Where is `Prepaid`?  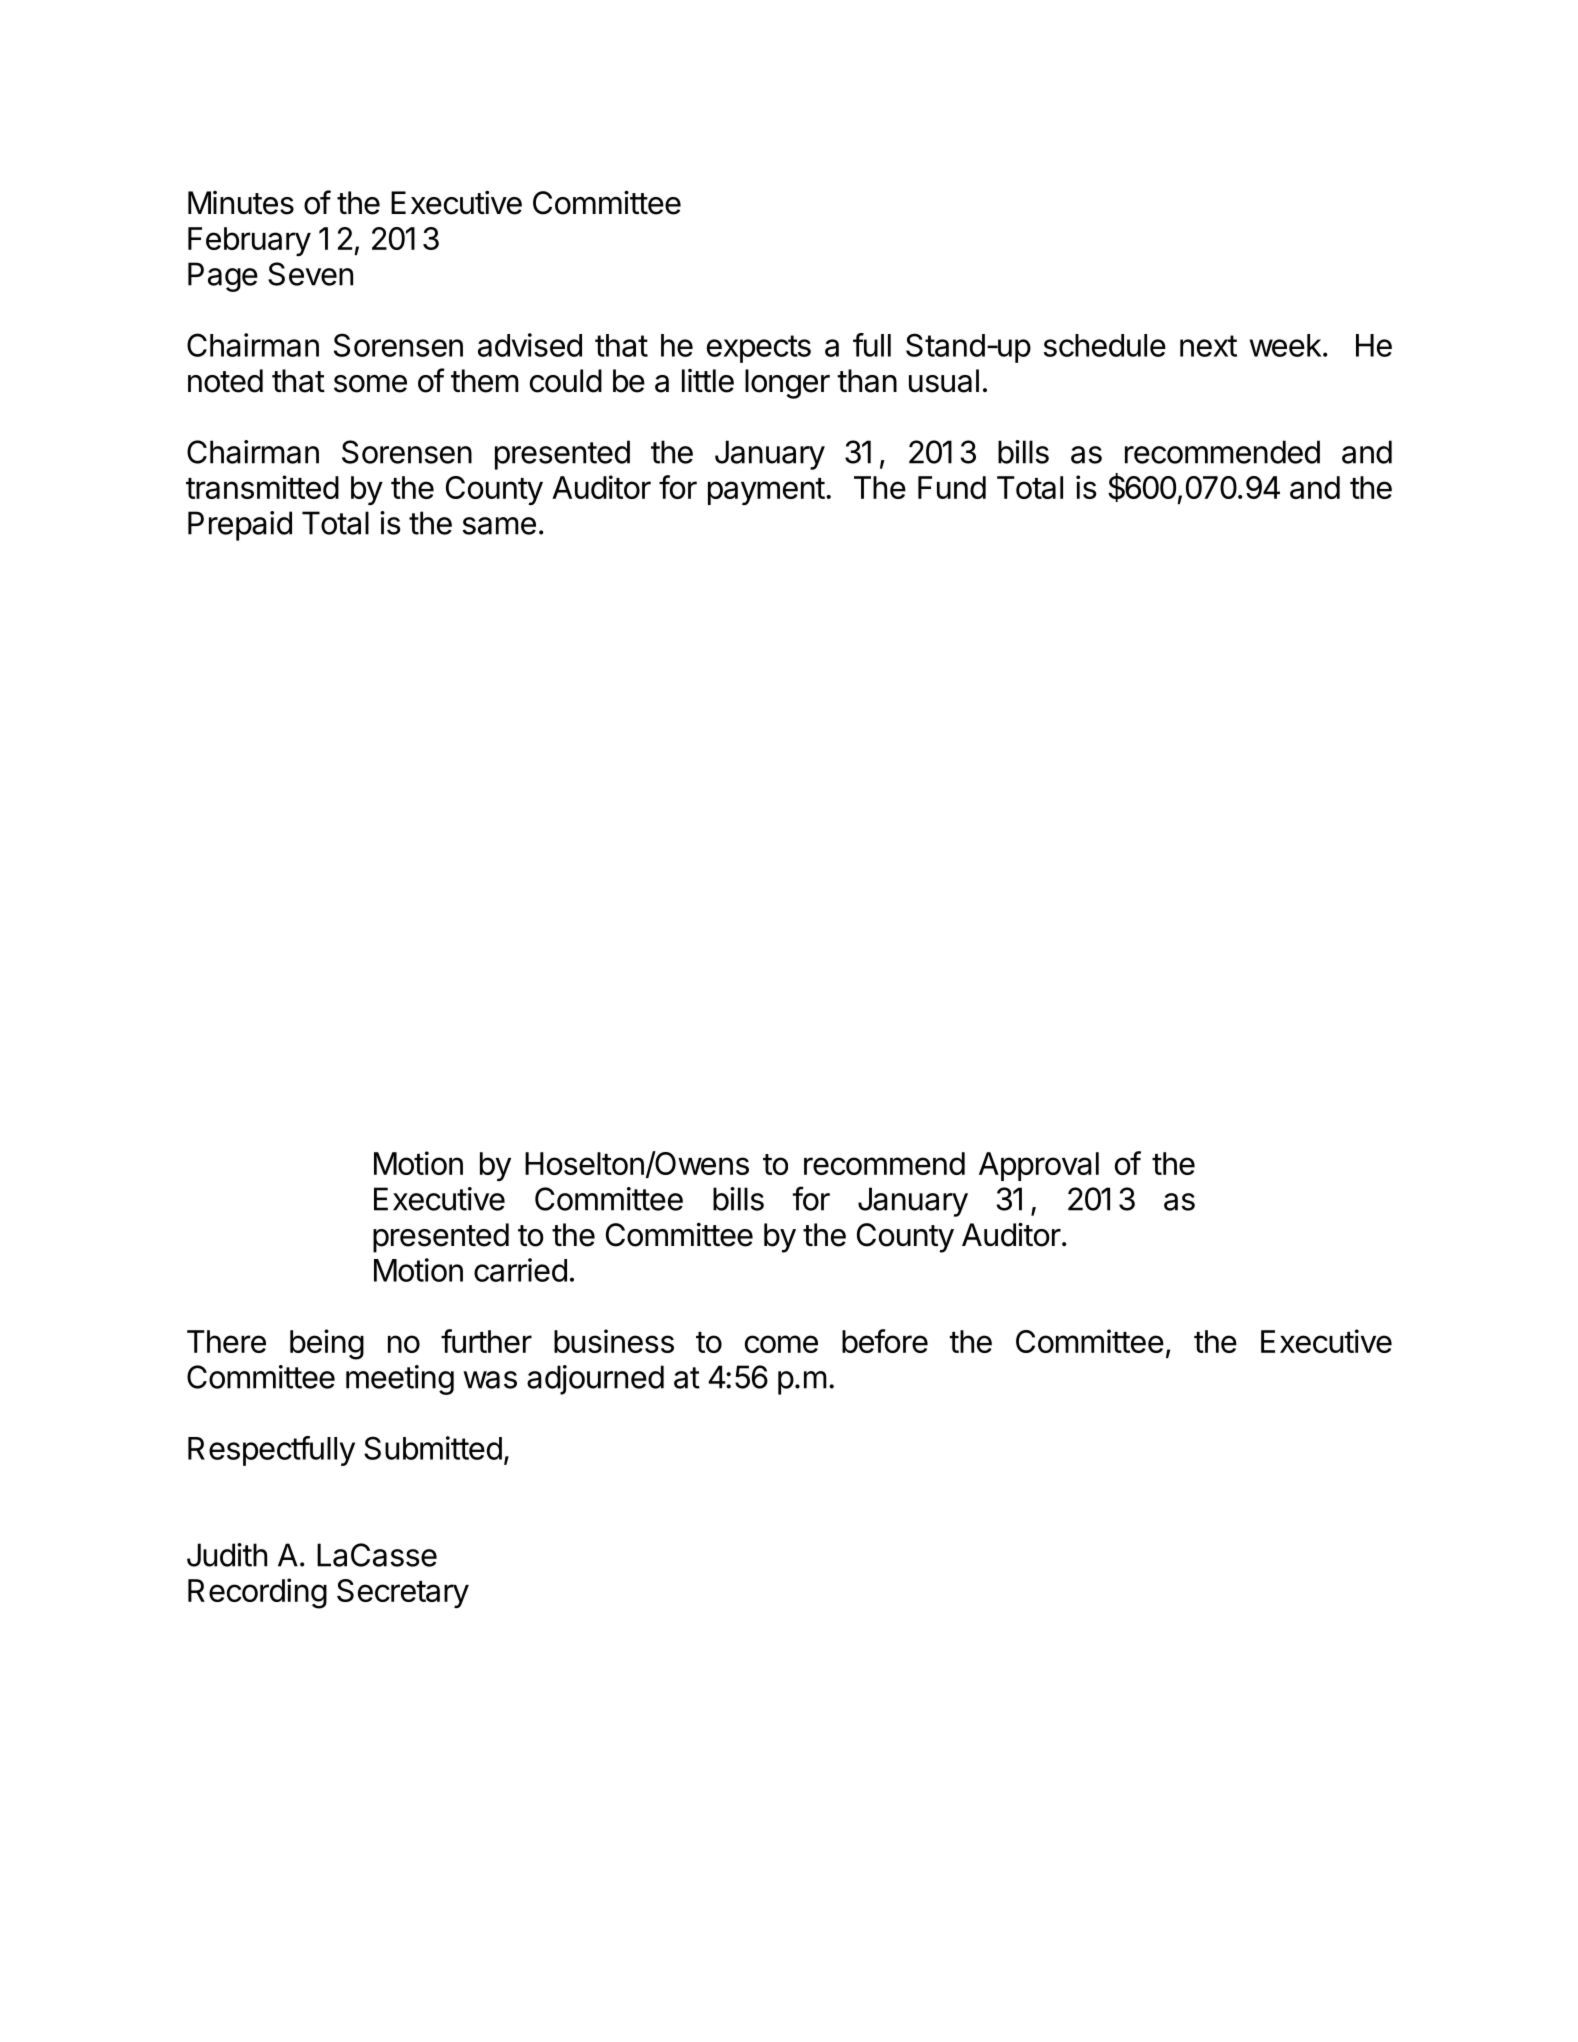 Prepaid is located at coordinates (240, 526).
